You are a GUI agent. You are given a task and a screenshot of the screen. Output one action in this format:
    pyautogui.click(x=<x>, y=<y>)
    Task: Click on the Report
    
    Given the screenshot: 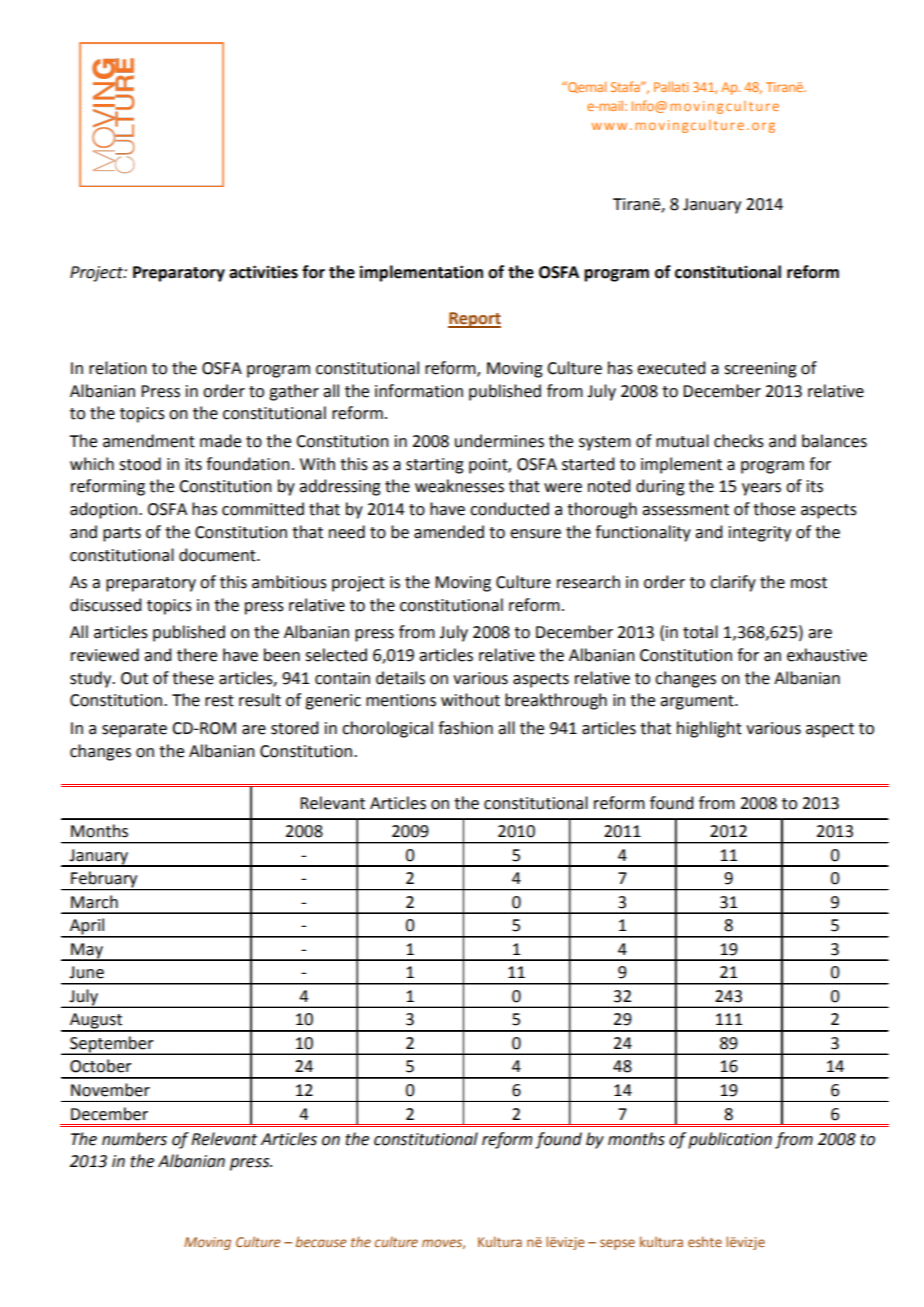 What is the action you would take?
    pyautogui.click(x=474, y=320)
